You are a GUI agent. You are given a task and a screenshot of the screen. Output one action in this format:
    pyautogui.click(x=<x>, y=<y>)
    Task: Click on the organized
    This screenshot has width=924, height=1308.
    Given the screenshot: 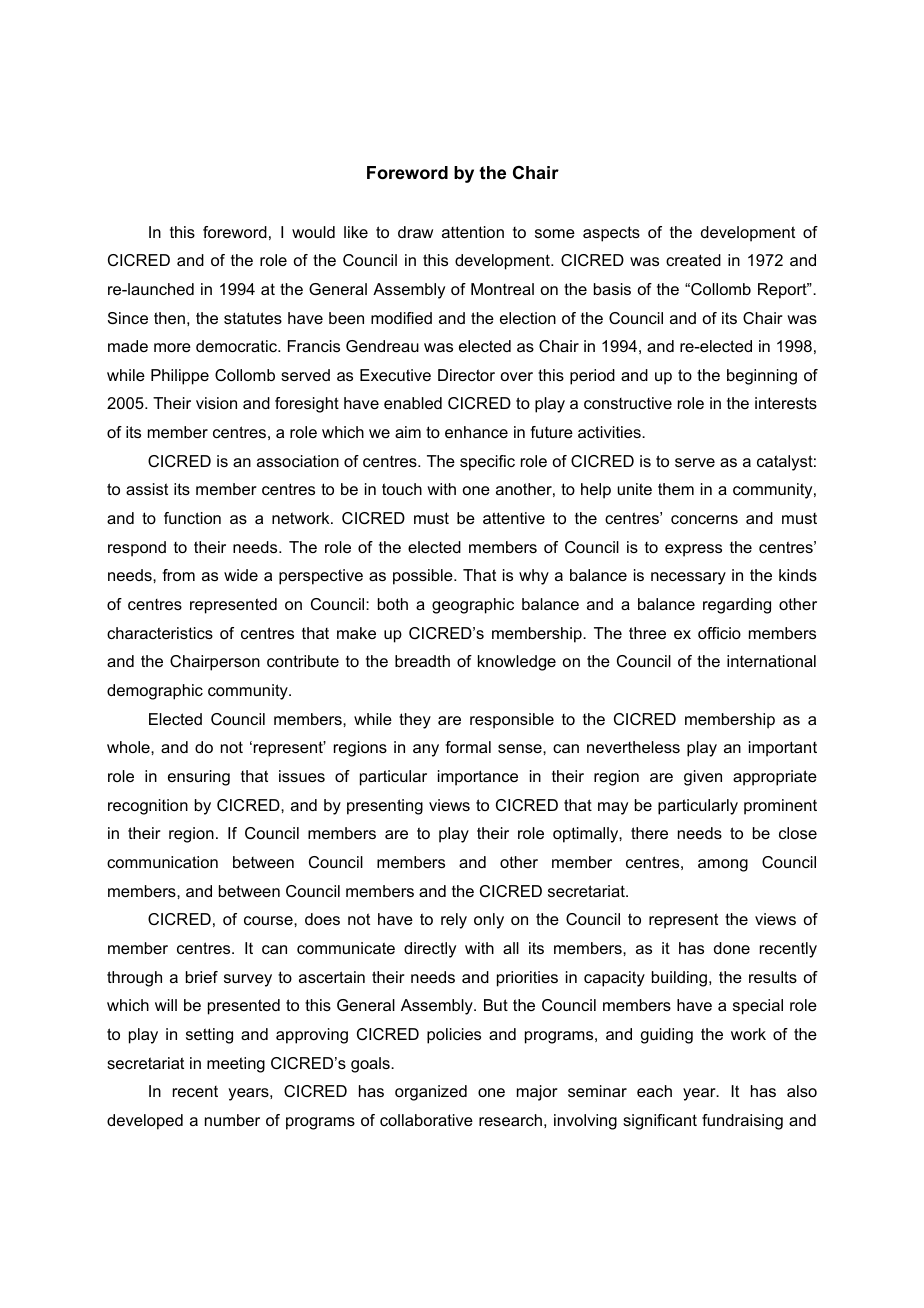 What is the action you would take?
    pyautogui.click(x=431, y=1093)
